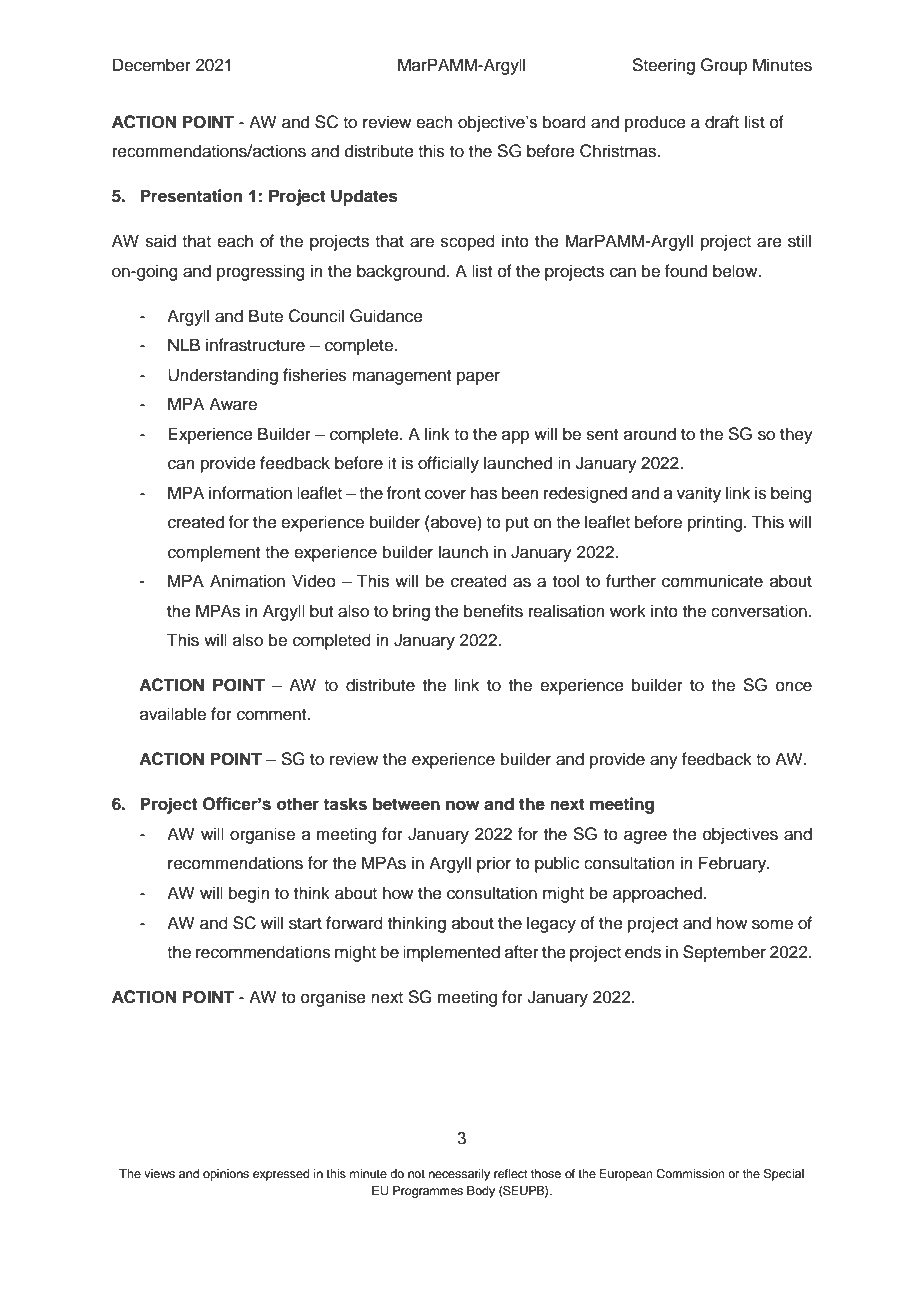 The image size is (924, 1308). What do you see at coordinates (459, 1175) in the image?
I see `necessarily` at bounding box center [459, 1175].
